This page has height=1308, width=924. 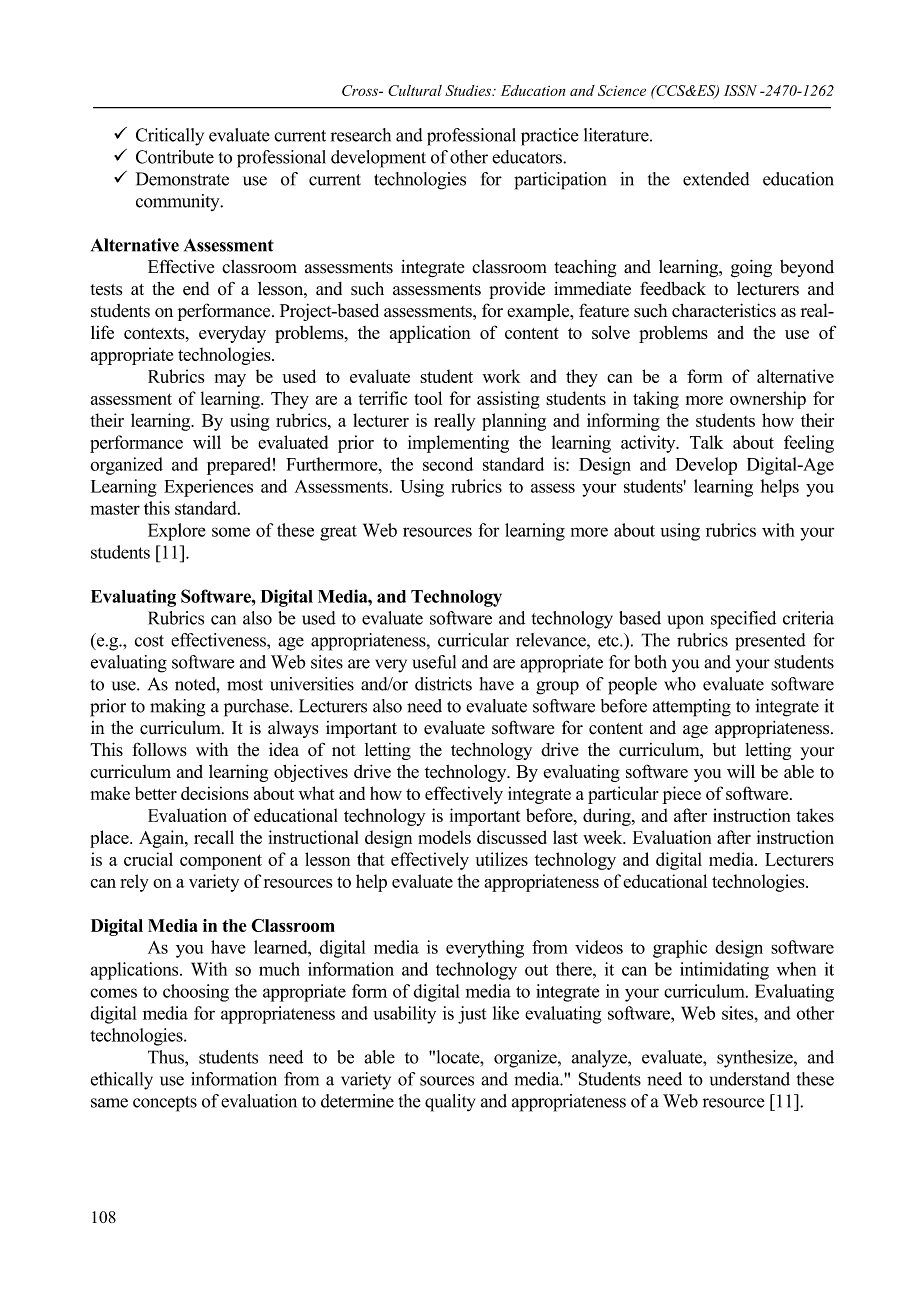 I want to click on specified, so click(x=743, y=620).
